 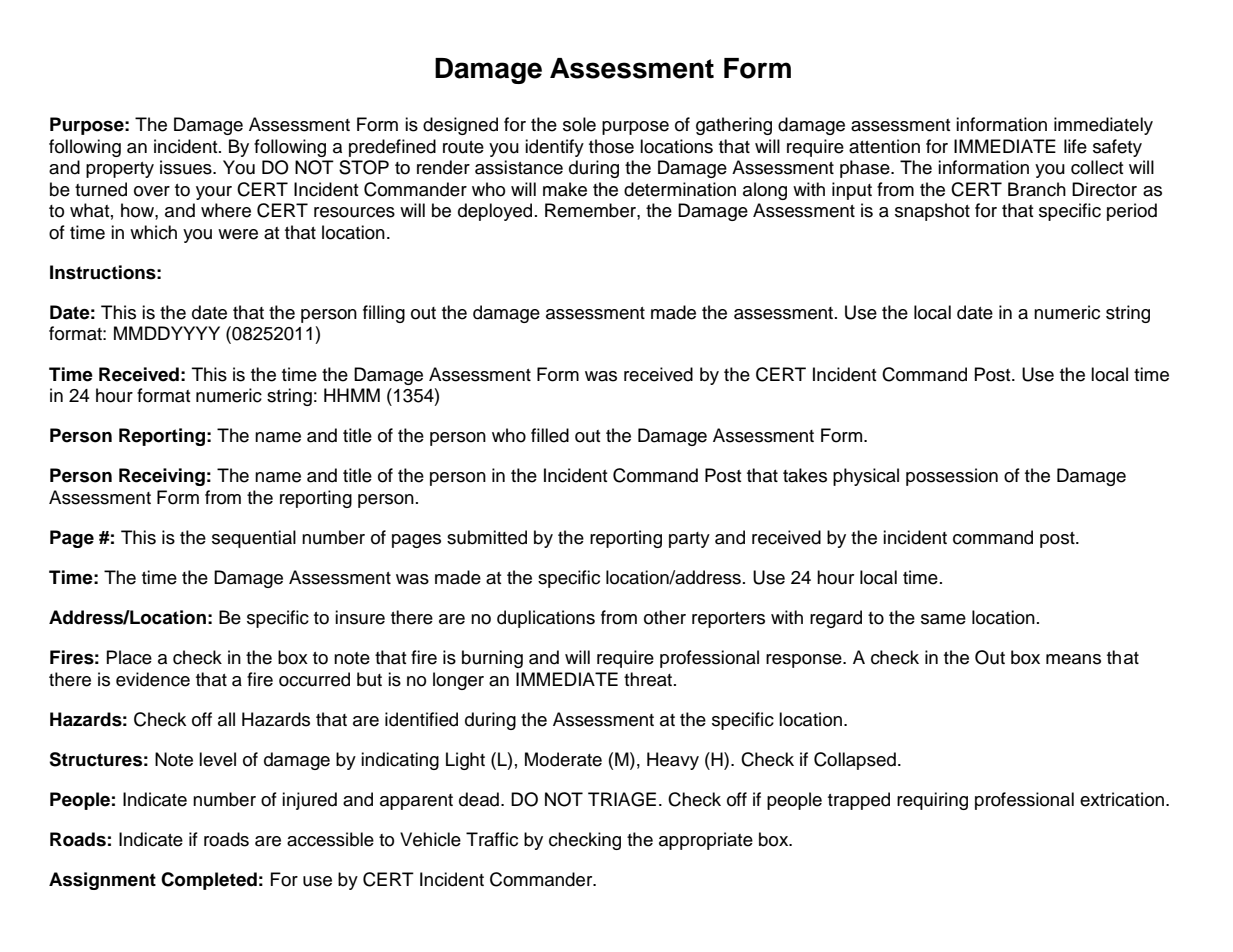 What do you see at coordinates (360, 617) in the page?
I see `insure` at bounding box center [360, 617].
